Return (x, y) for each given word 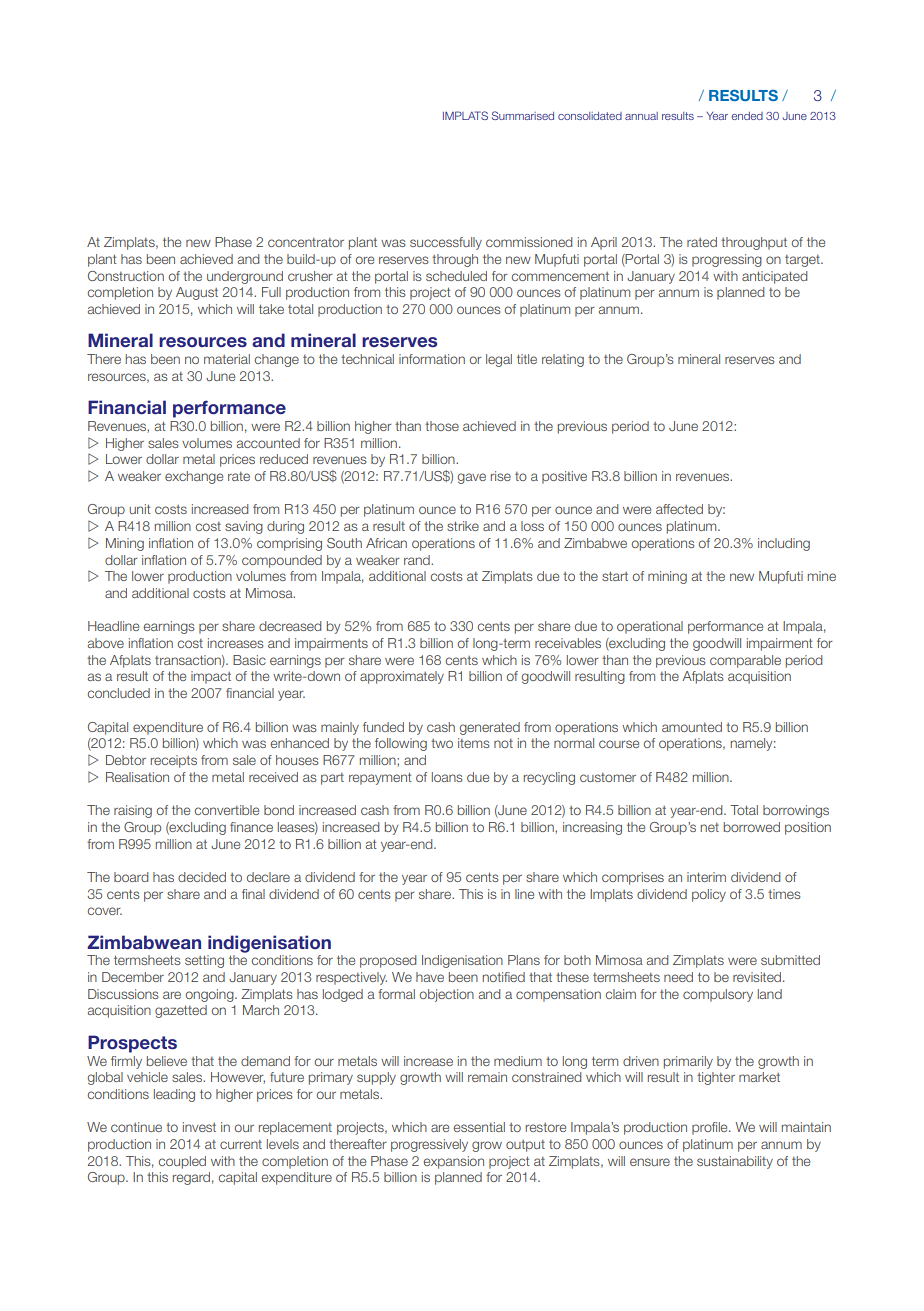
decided (202, 877)
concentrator (306, 242)
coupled (182, 1162)
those (442, 426)
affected (679, 509)
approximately (402, 677)
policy (709, 895)
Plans (524, 960)
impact (211, 677)
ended (747, 116)
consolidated (590, 116)
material (227, 359)
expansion (453, 1162)
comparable (745, 661)
